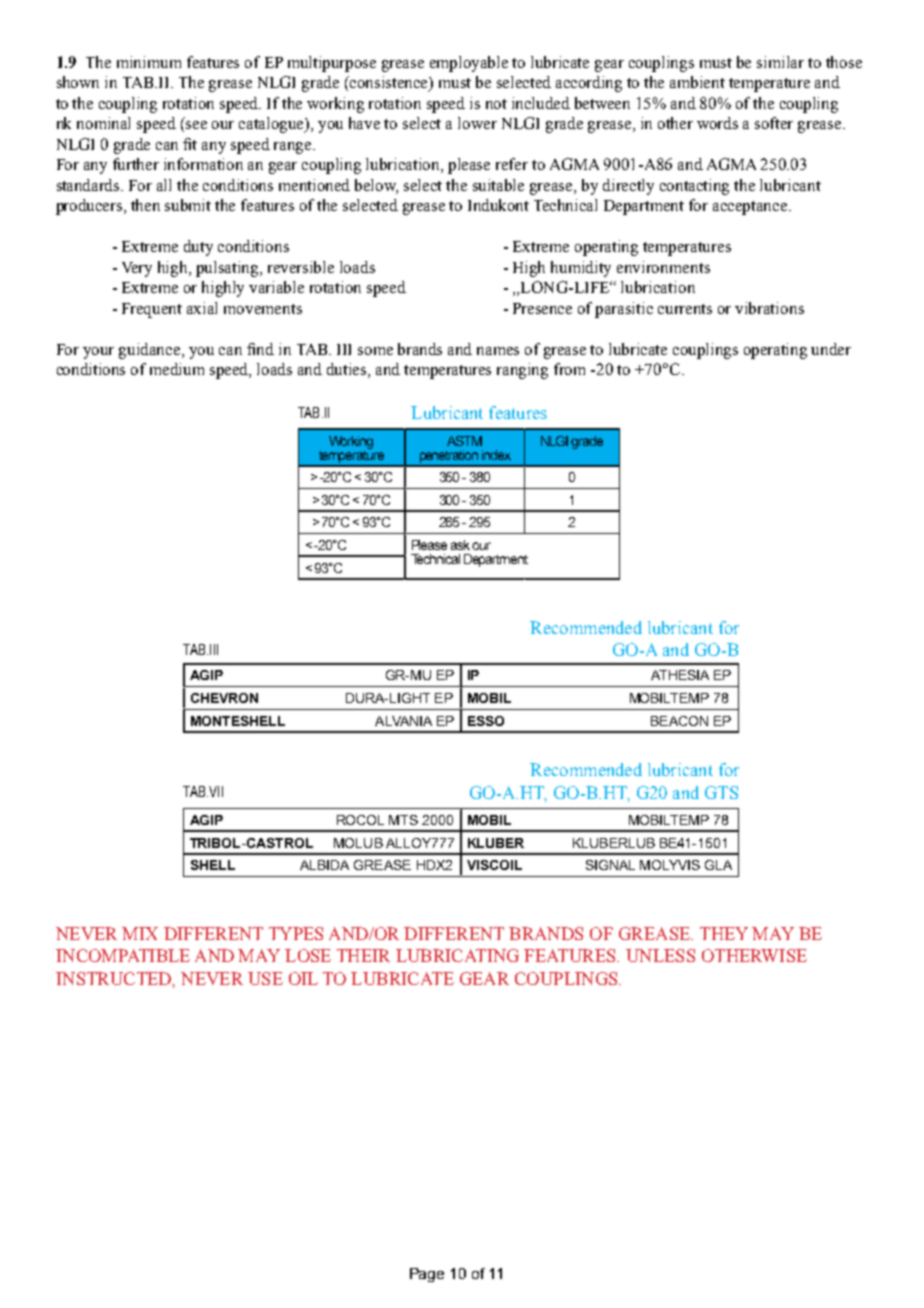 The height and width of the document is (1308, 924). Describe the element at coordinates (496, 455) in the document. I see `index` at that location.
